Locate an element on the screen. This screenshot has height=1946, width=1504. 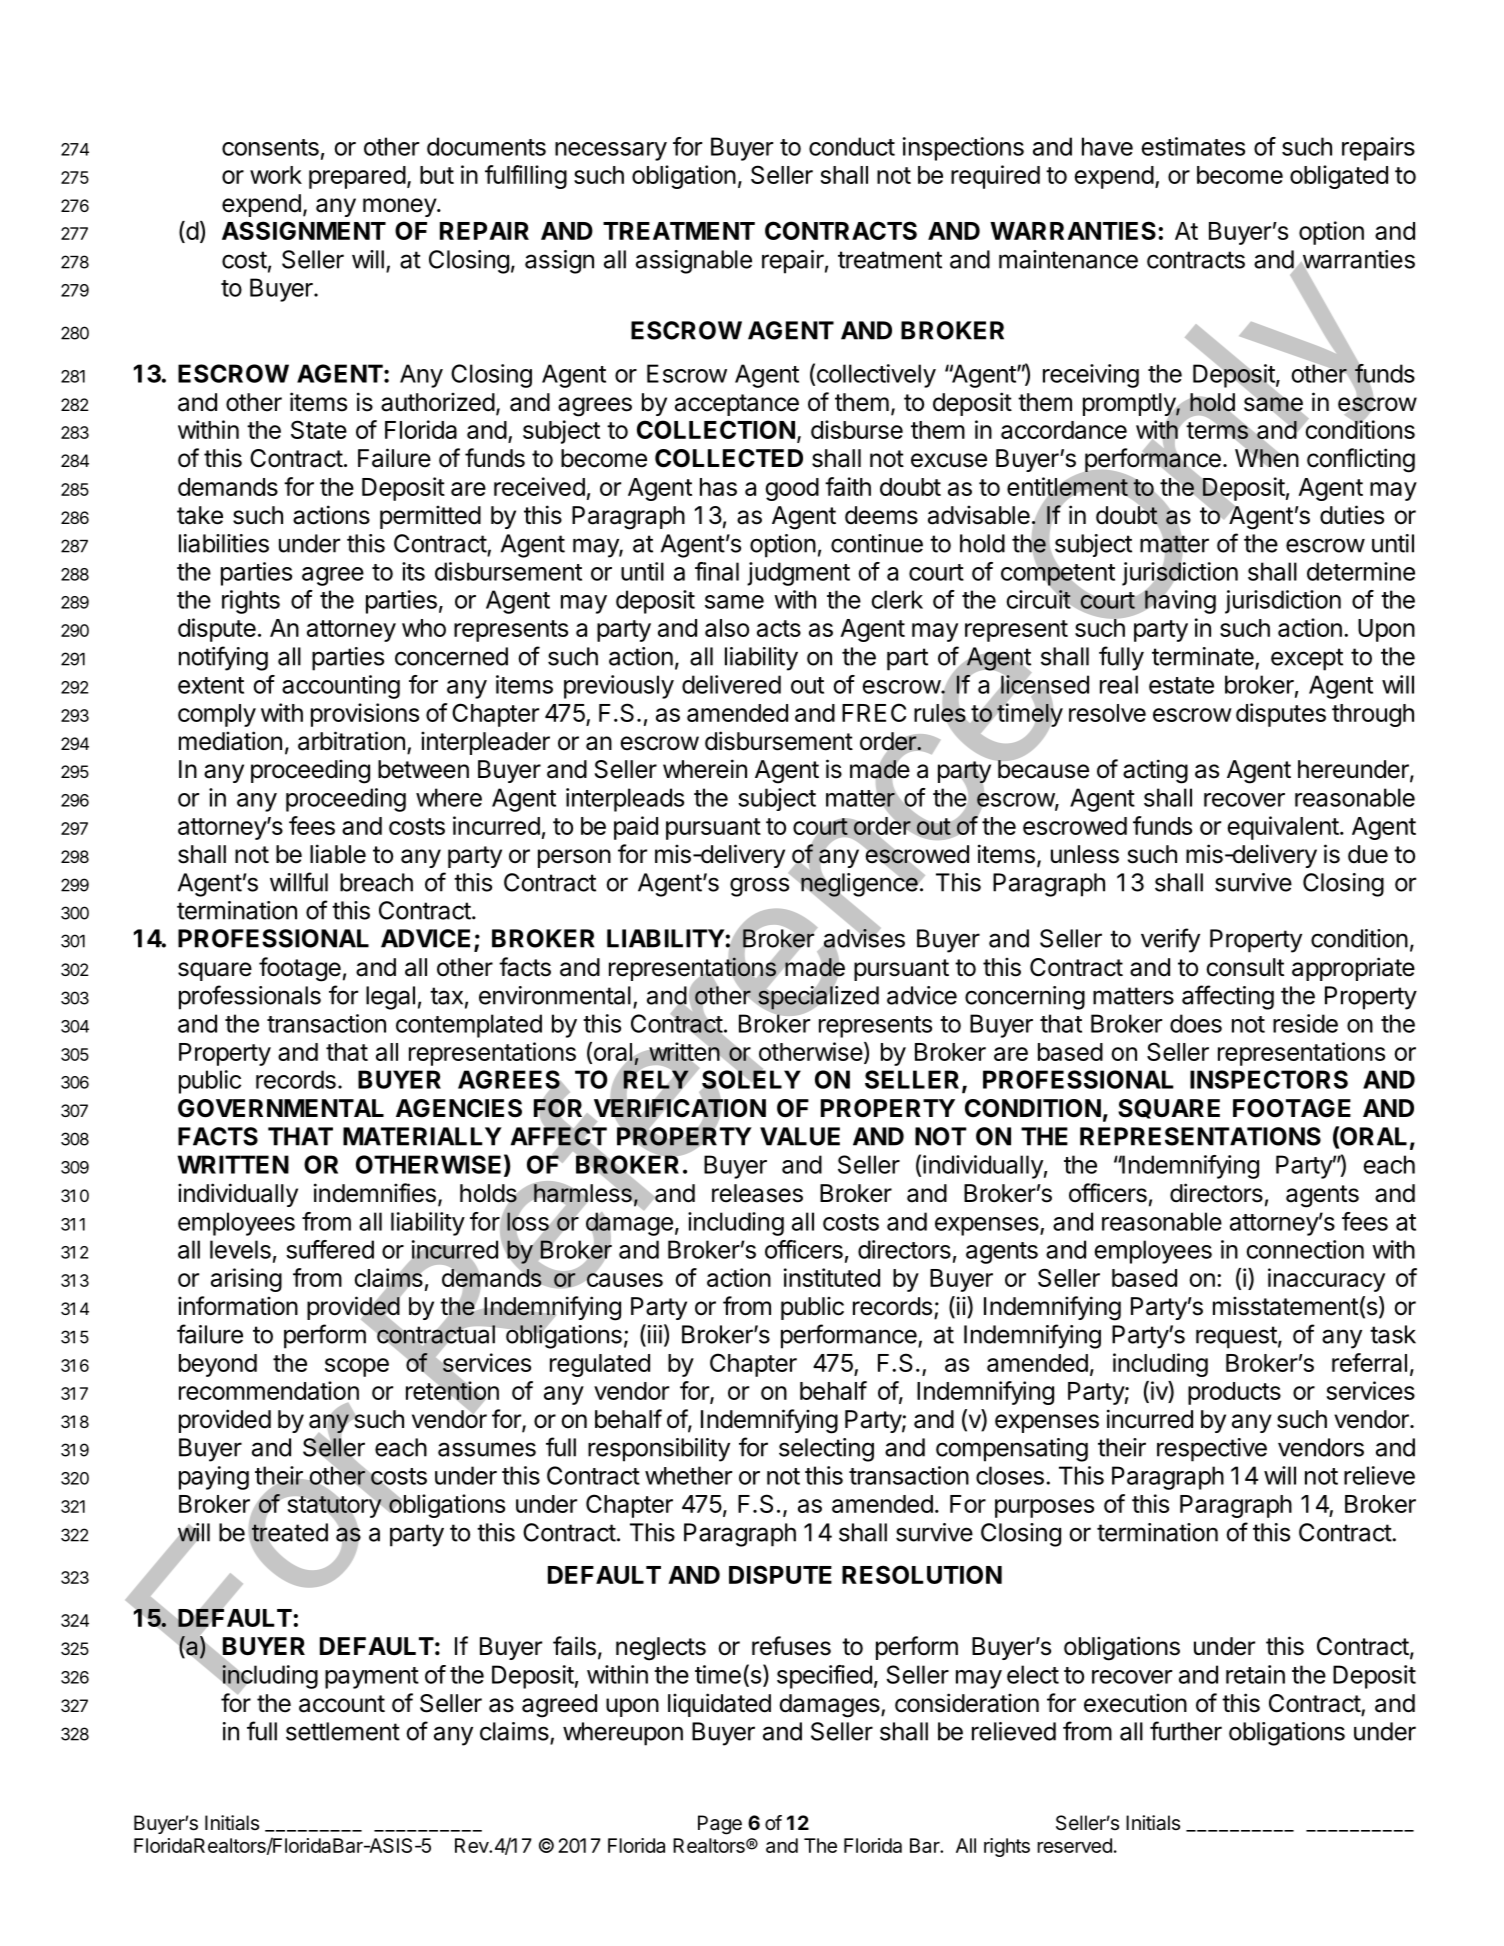
arbitration is located at coordinates (351, 741).
